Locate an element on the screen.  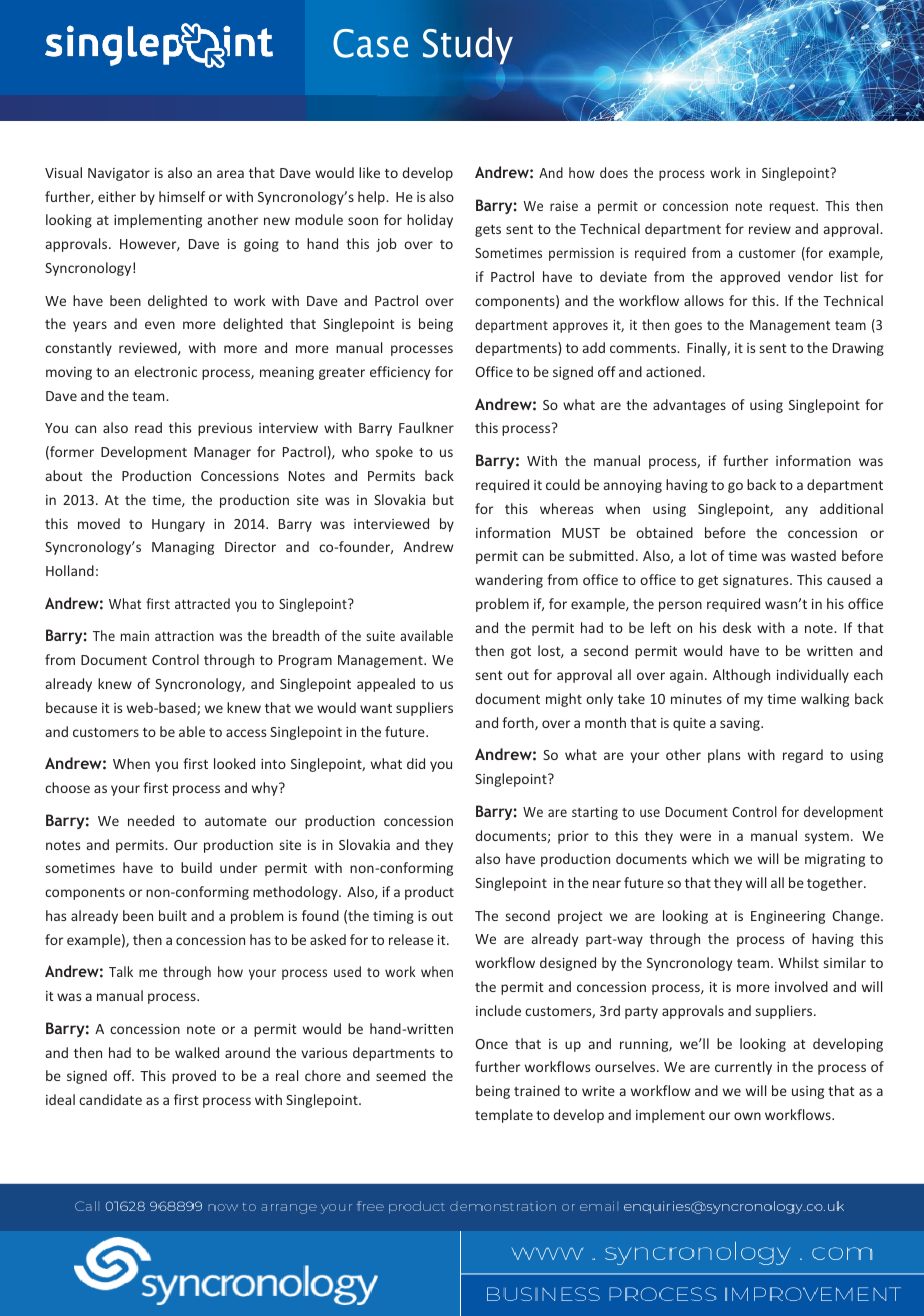
Managing is located at coordinates (183, 548).
